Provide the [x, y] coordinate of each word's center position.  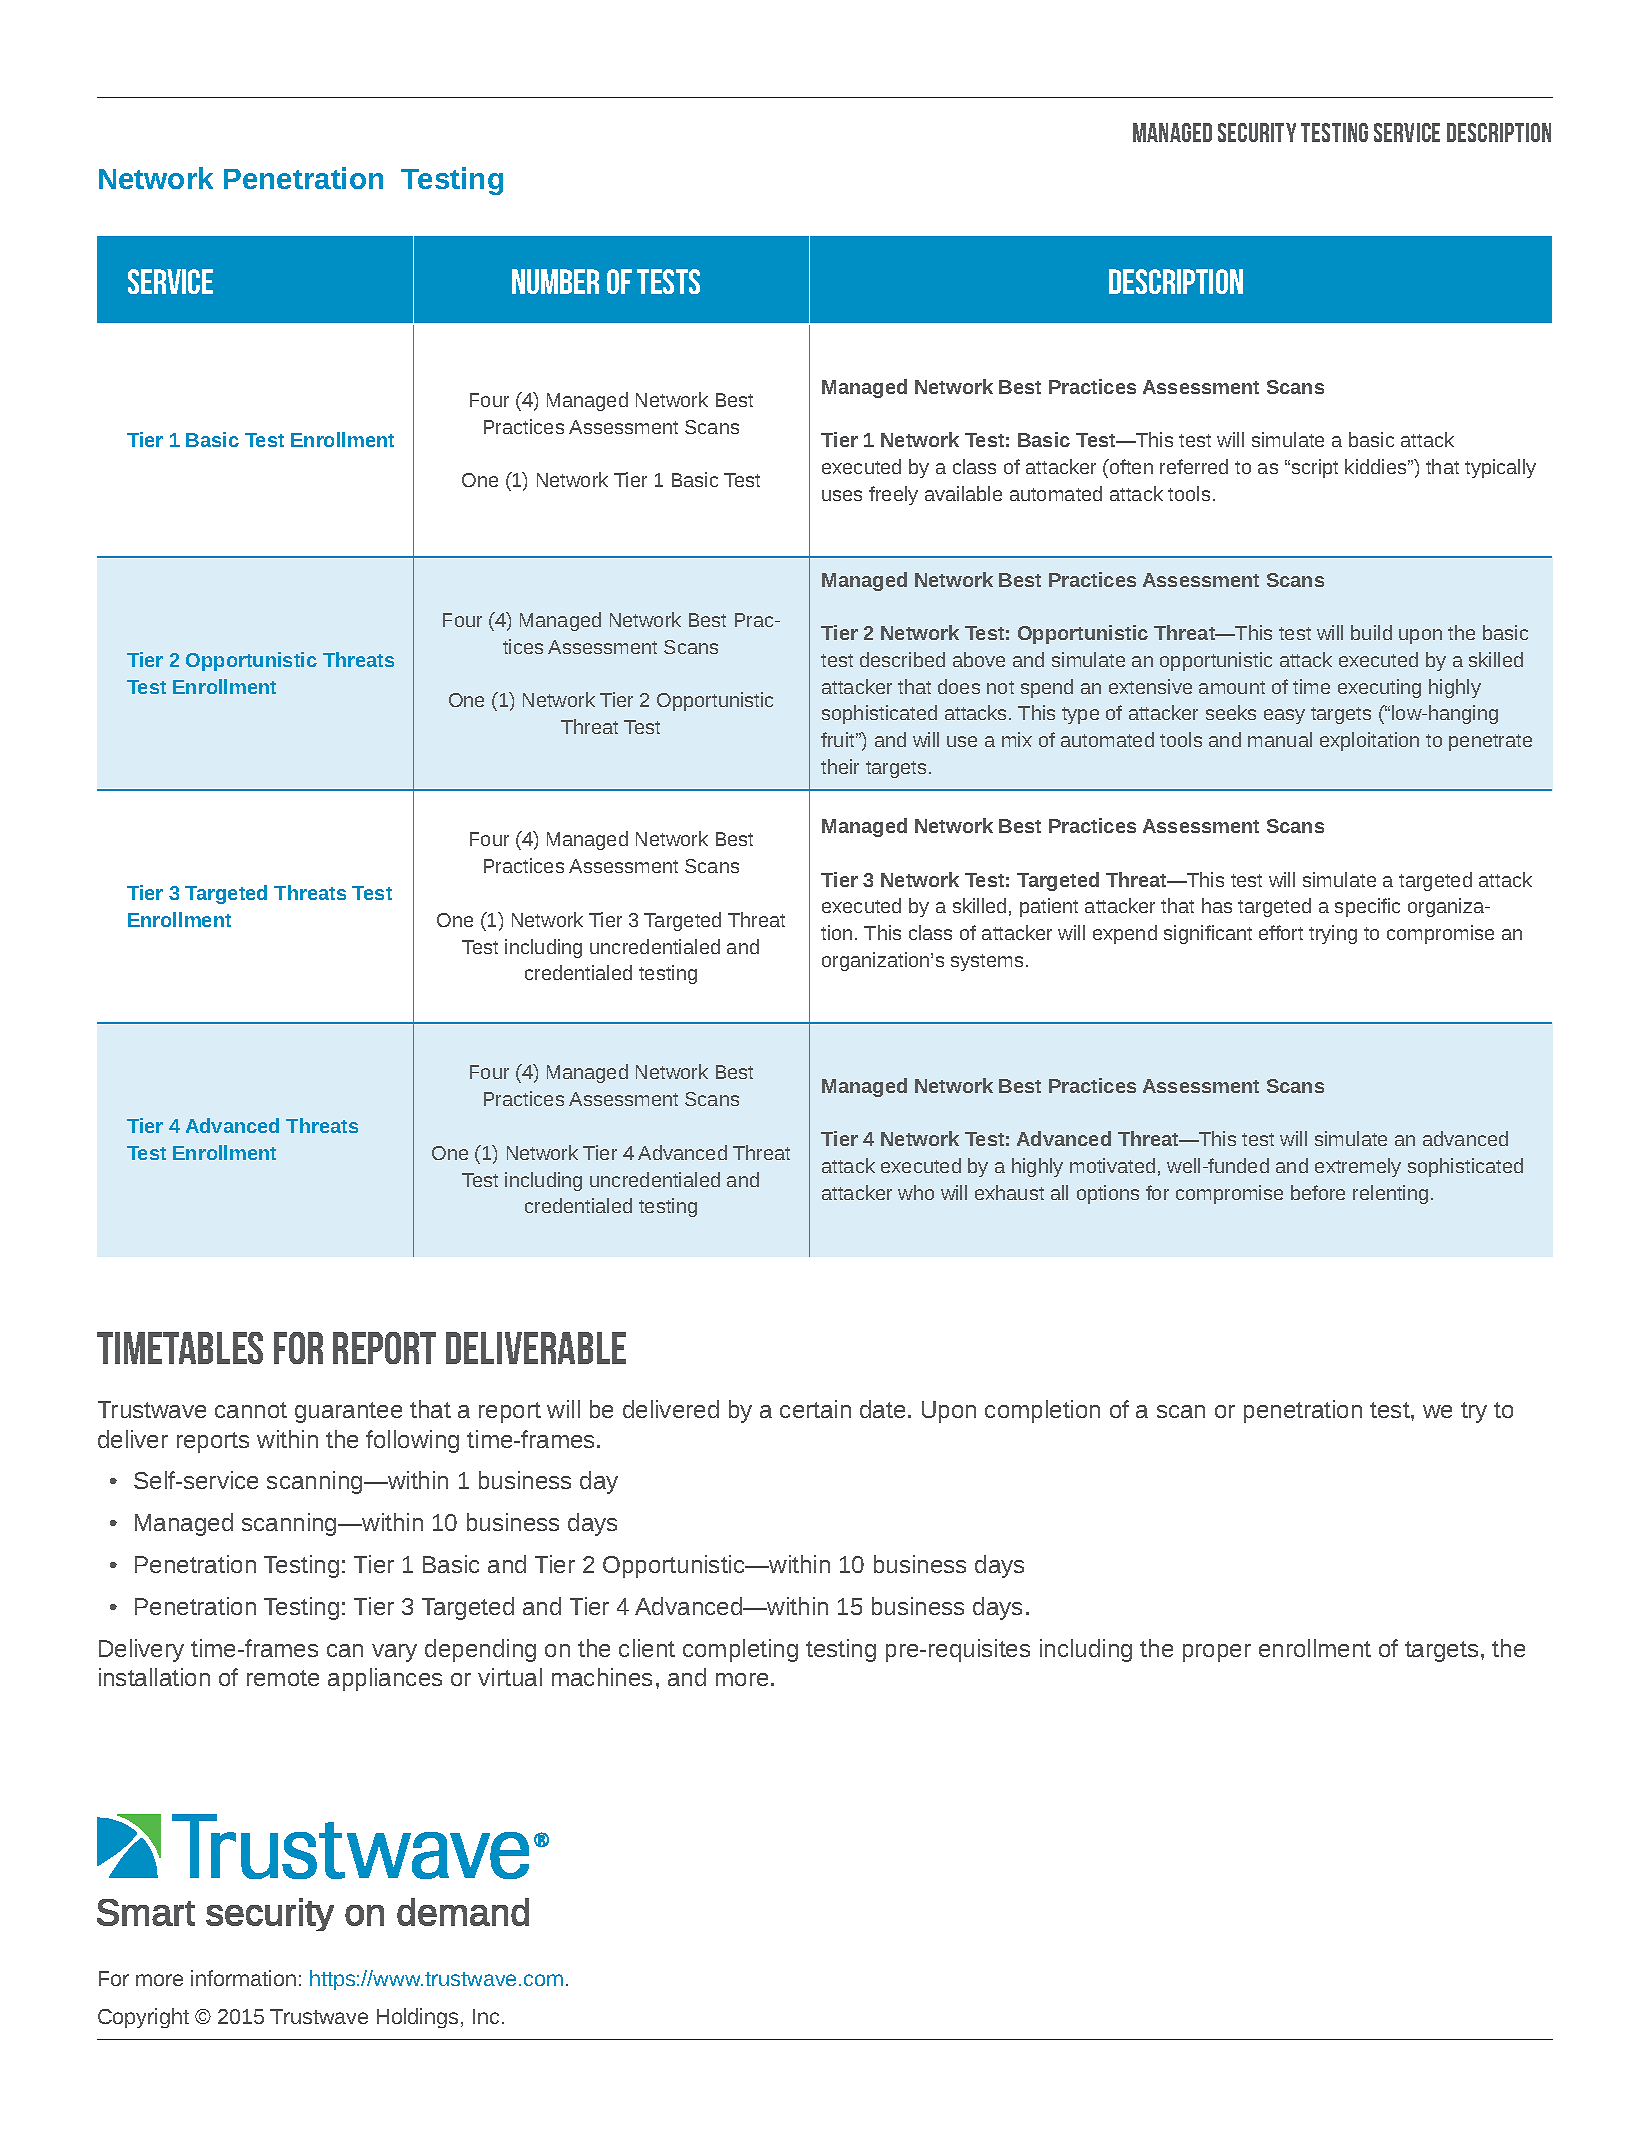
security [1257, 132]
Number [555, 281]
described [902, 659]
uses [842, 495]
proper [1217, 1653]
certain [815, 1409]
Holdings [417, 2018]
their [840, 766]
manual [1280, 739]
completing [740, 1650]
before [1318, 1192]
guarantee [348, 1412]
